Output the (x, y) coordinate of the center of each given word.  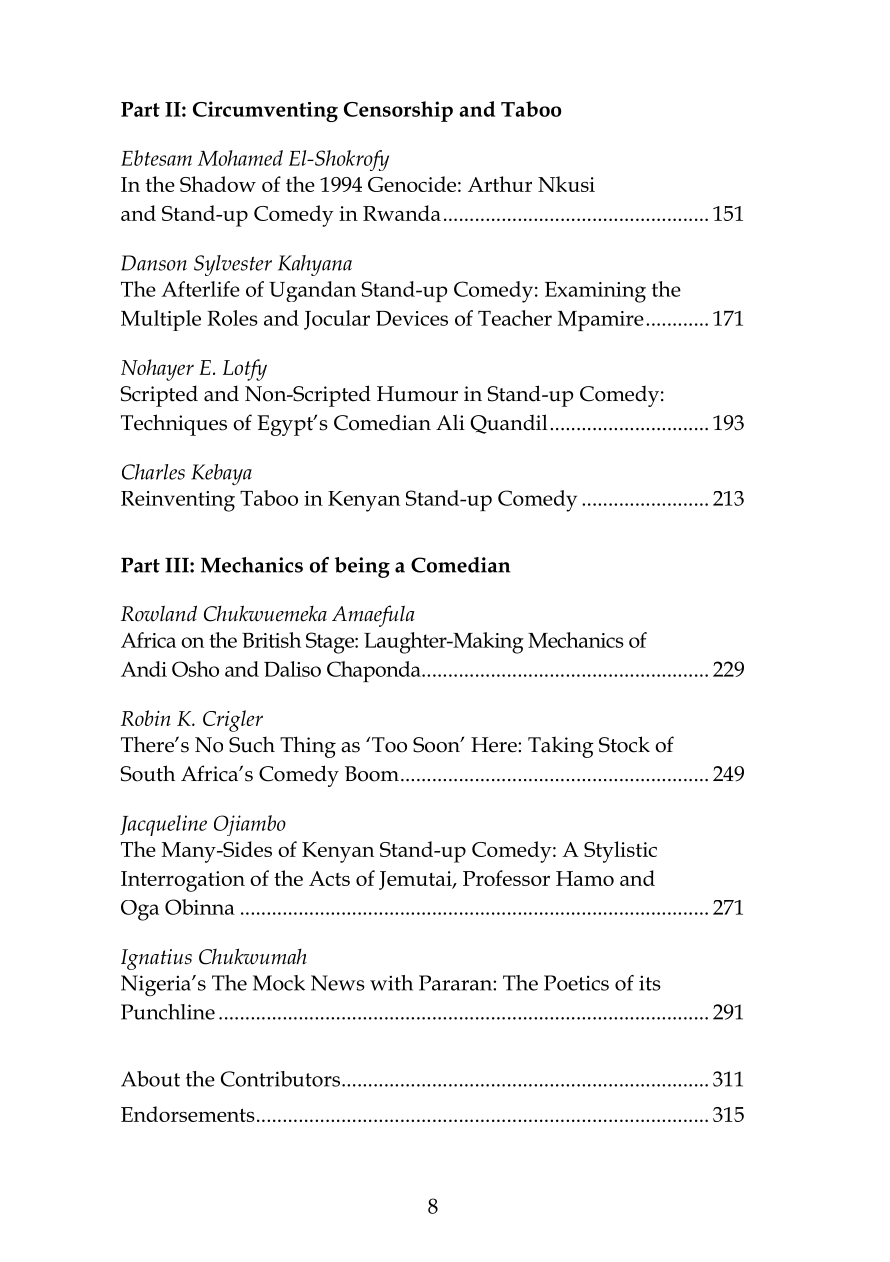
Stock (624, 744)
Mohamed (240, 158)
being (362, 567)
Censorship (398, 111)
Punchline (168, 1012)
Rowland (159, 613)
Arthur (500, 184)
